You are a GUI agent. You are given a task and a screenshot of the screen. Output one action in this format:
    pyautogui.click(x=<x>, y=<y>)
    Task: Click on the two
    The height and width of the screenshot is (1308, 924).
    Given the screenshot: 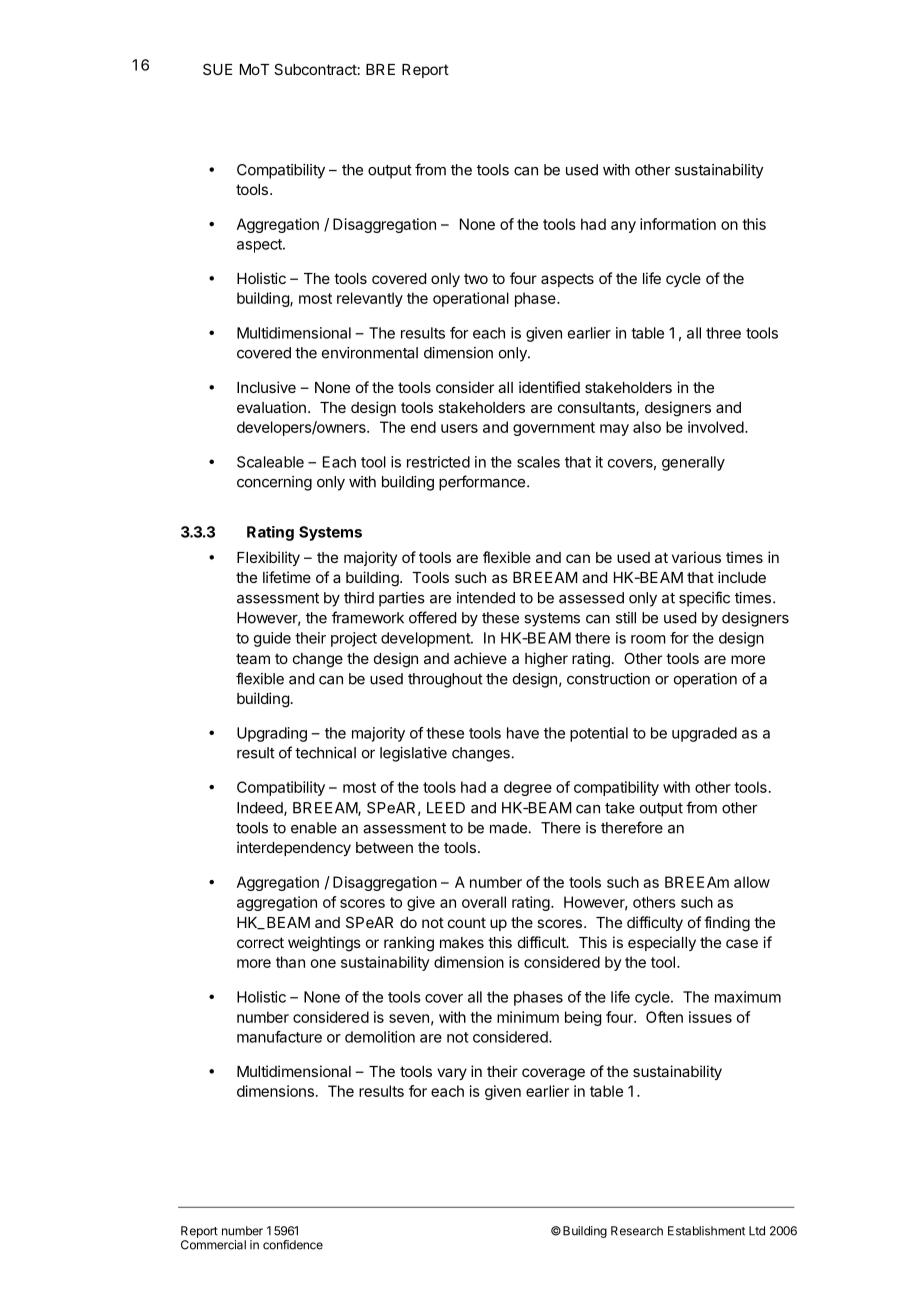 What is the action you would take?
    pyautogui.click(x=476, y=278)
